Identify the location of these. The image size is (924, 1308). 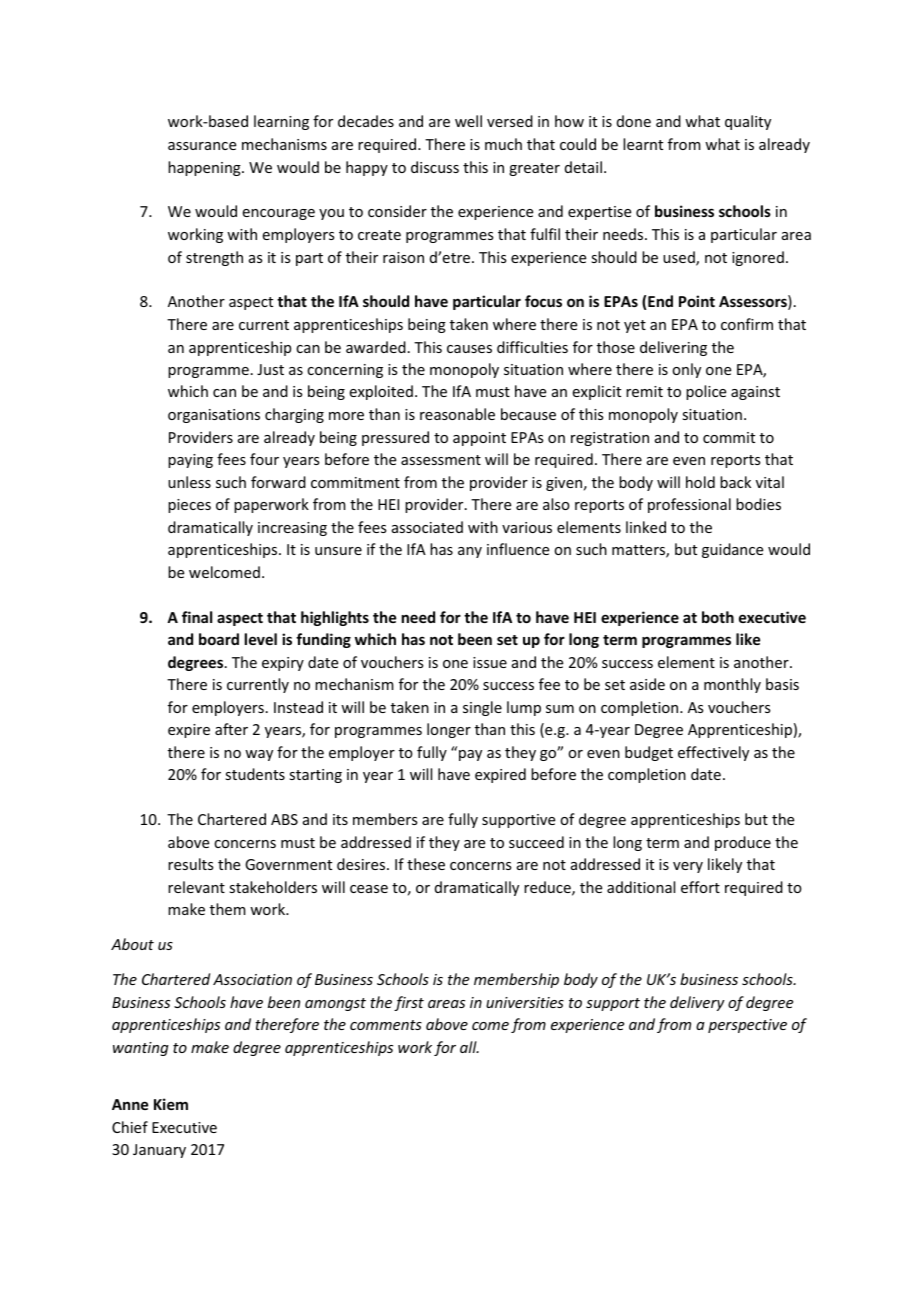
(426, 864).
